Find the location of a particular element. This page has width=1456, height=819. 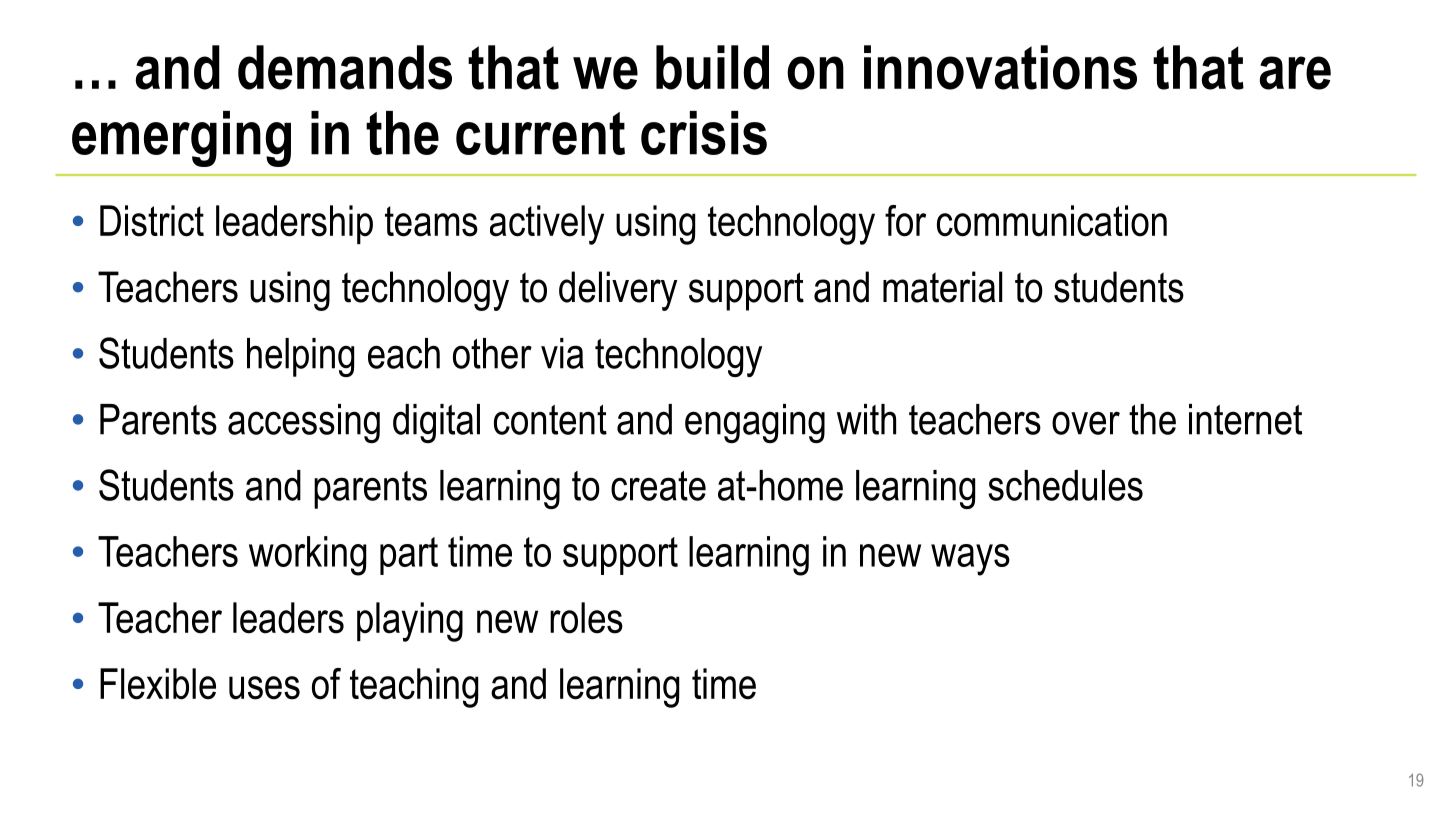

over is located at coordinates (1086, 423).
